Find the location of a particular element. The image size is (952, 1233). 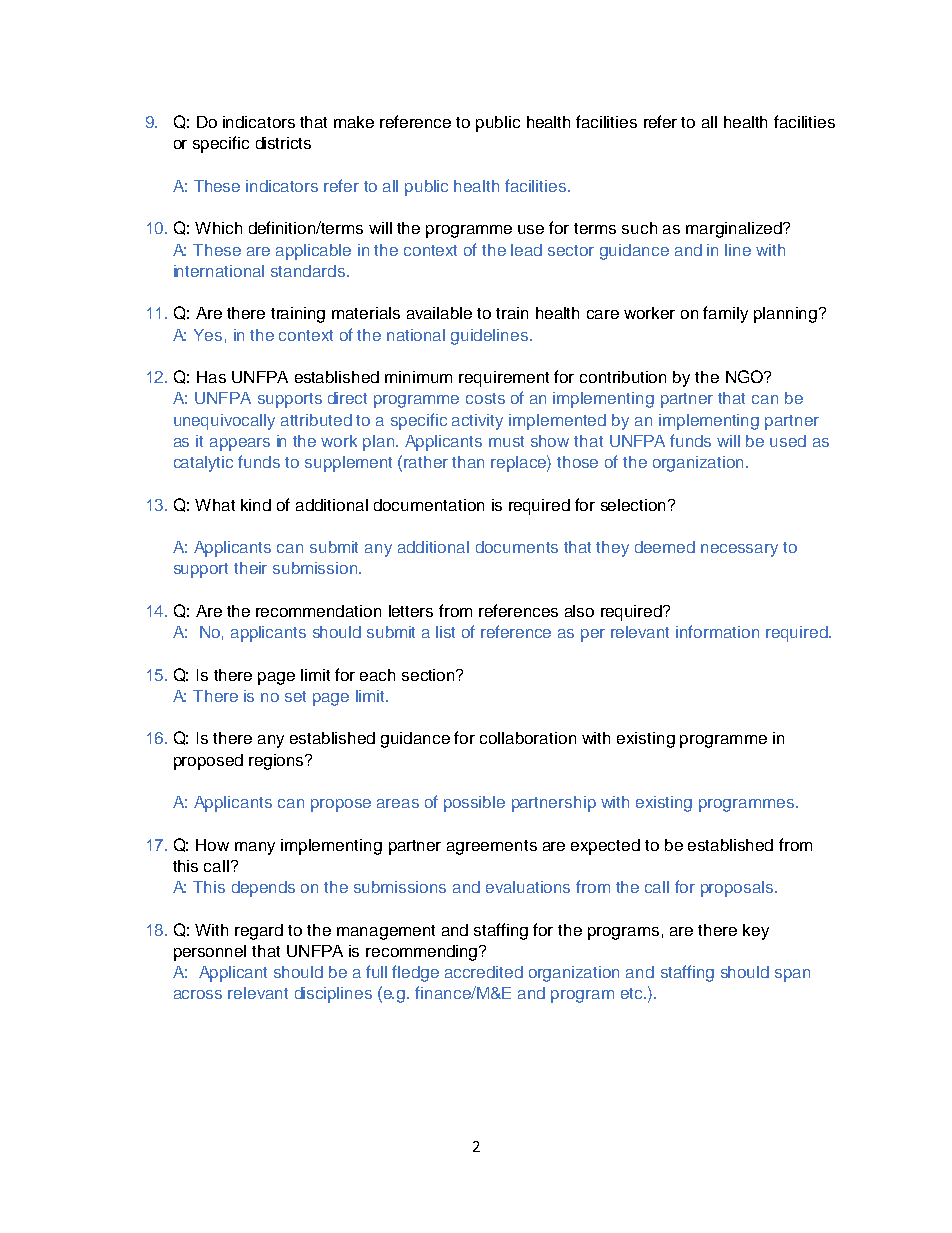

Yes is located at coordinates (208, 335).
